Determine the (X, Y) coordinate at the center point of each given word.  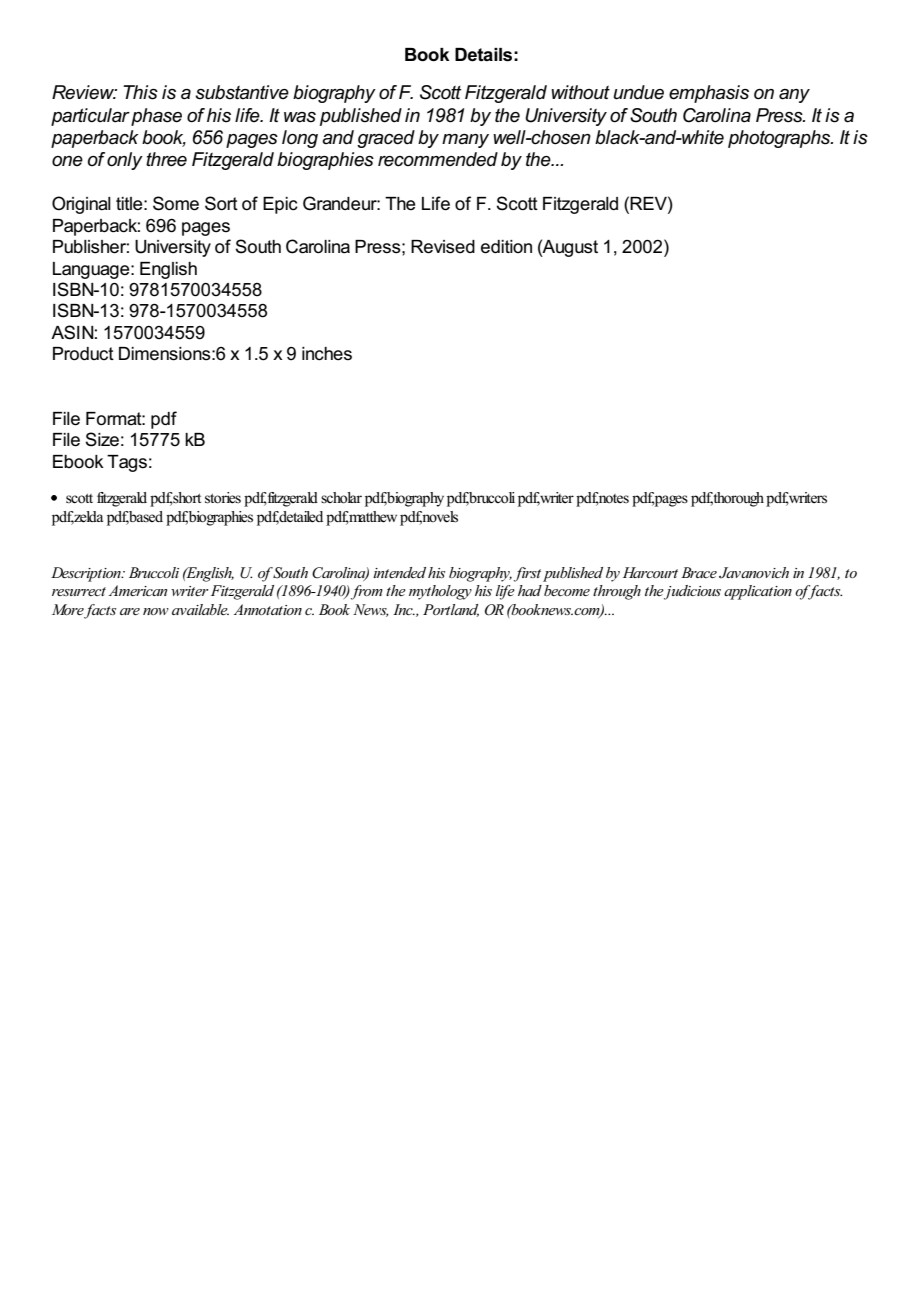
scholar (341, 498)
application (758, 592)
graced (386, 139)
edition (506, 247)
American (138, 590)
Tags (127, 463)
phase (156, 117)
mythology (440, 592)
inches (327, 354)
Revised (443, 247)
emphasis (709, 94)
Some (176, 203)
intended (399, 572)
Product (83, 354)
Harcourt (650, 572)
